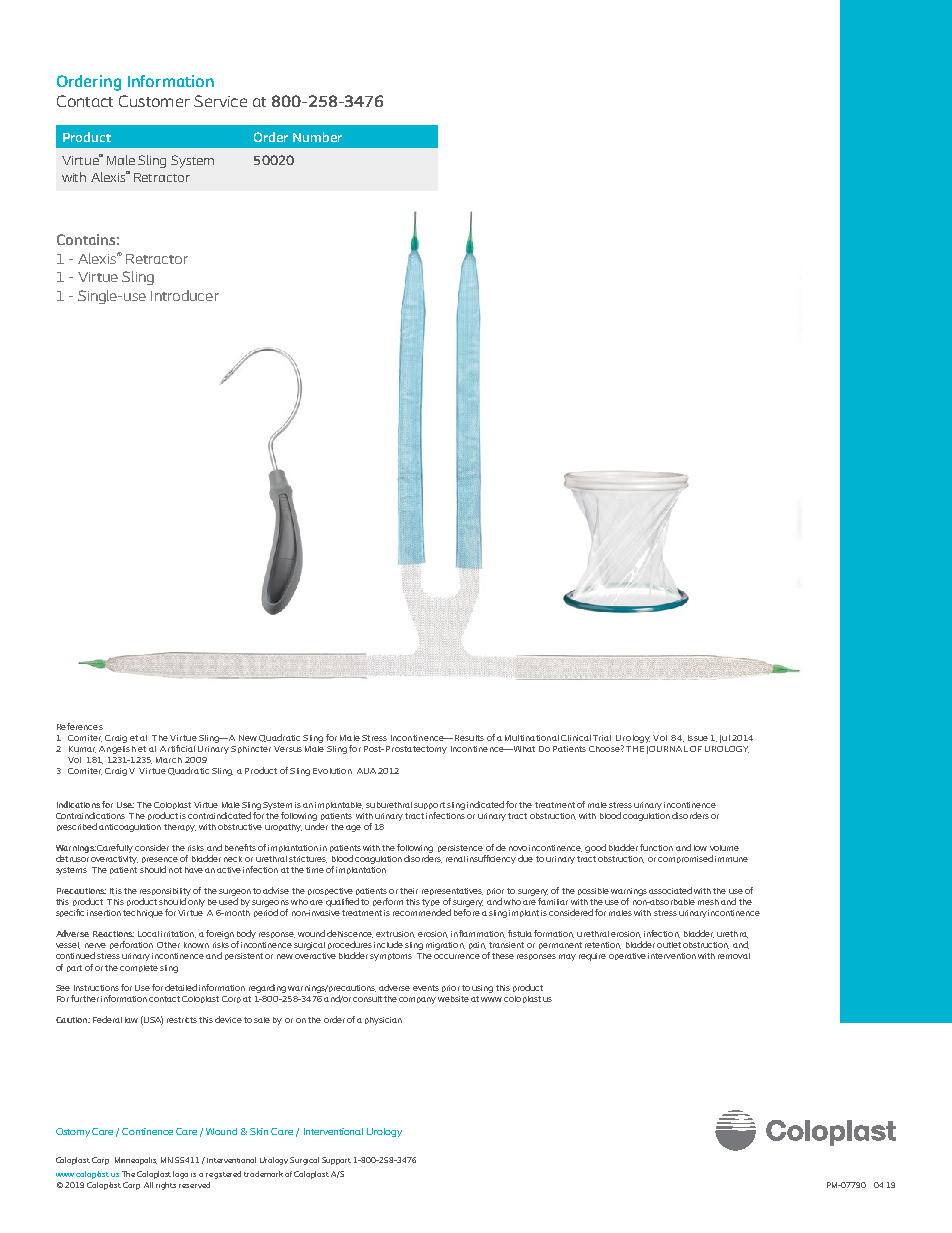  Describe the element at coordinates (143, 914) in the screenshot. I see `technique` at that location.
